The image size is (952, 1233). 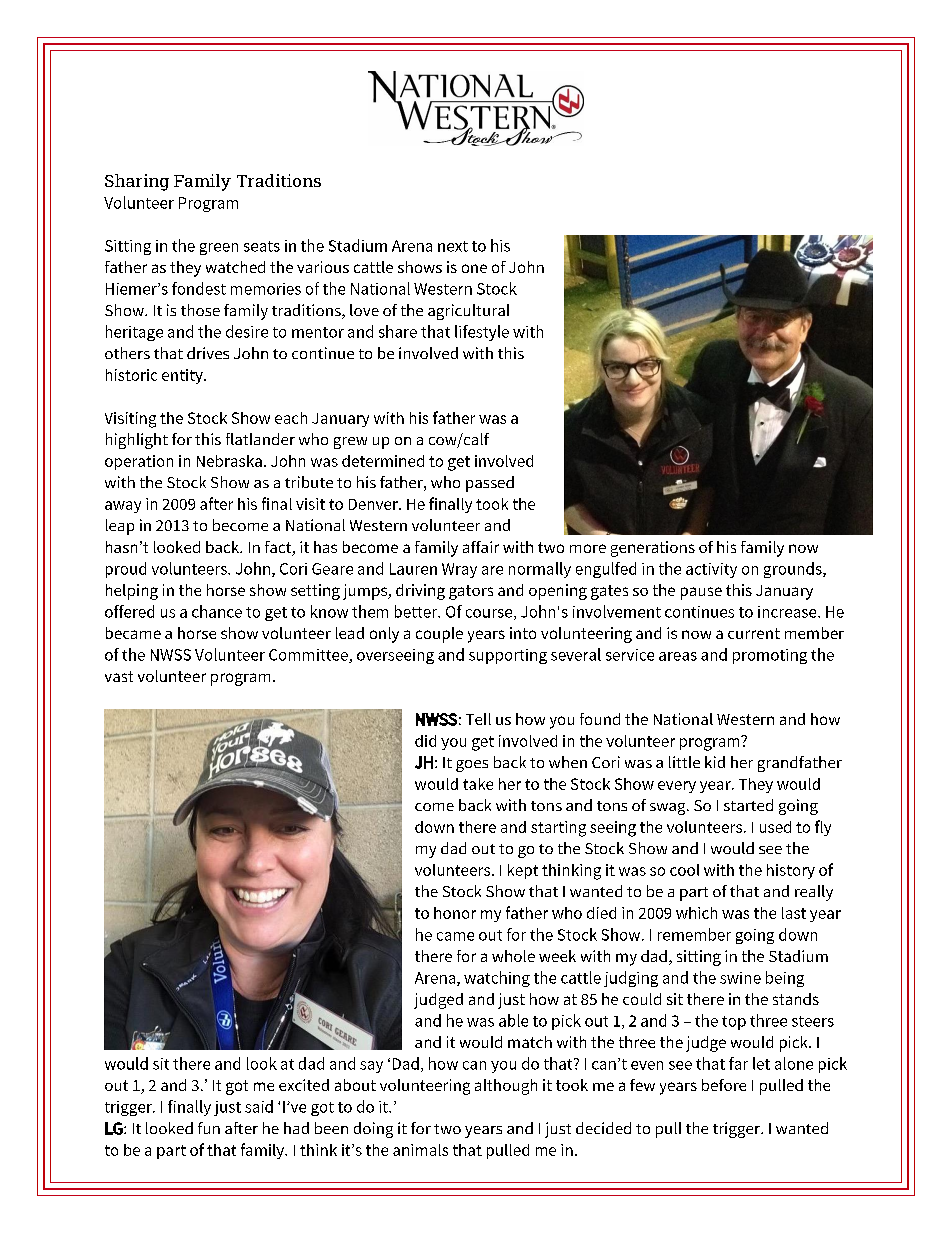 I want to click on green, so click(x=219, y=249).
